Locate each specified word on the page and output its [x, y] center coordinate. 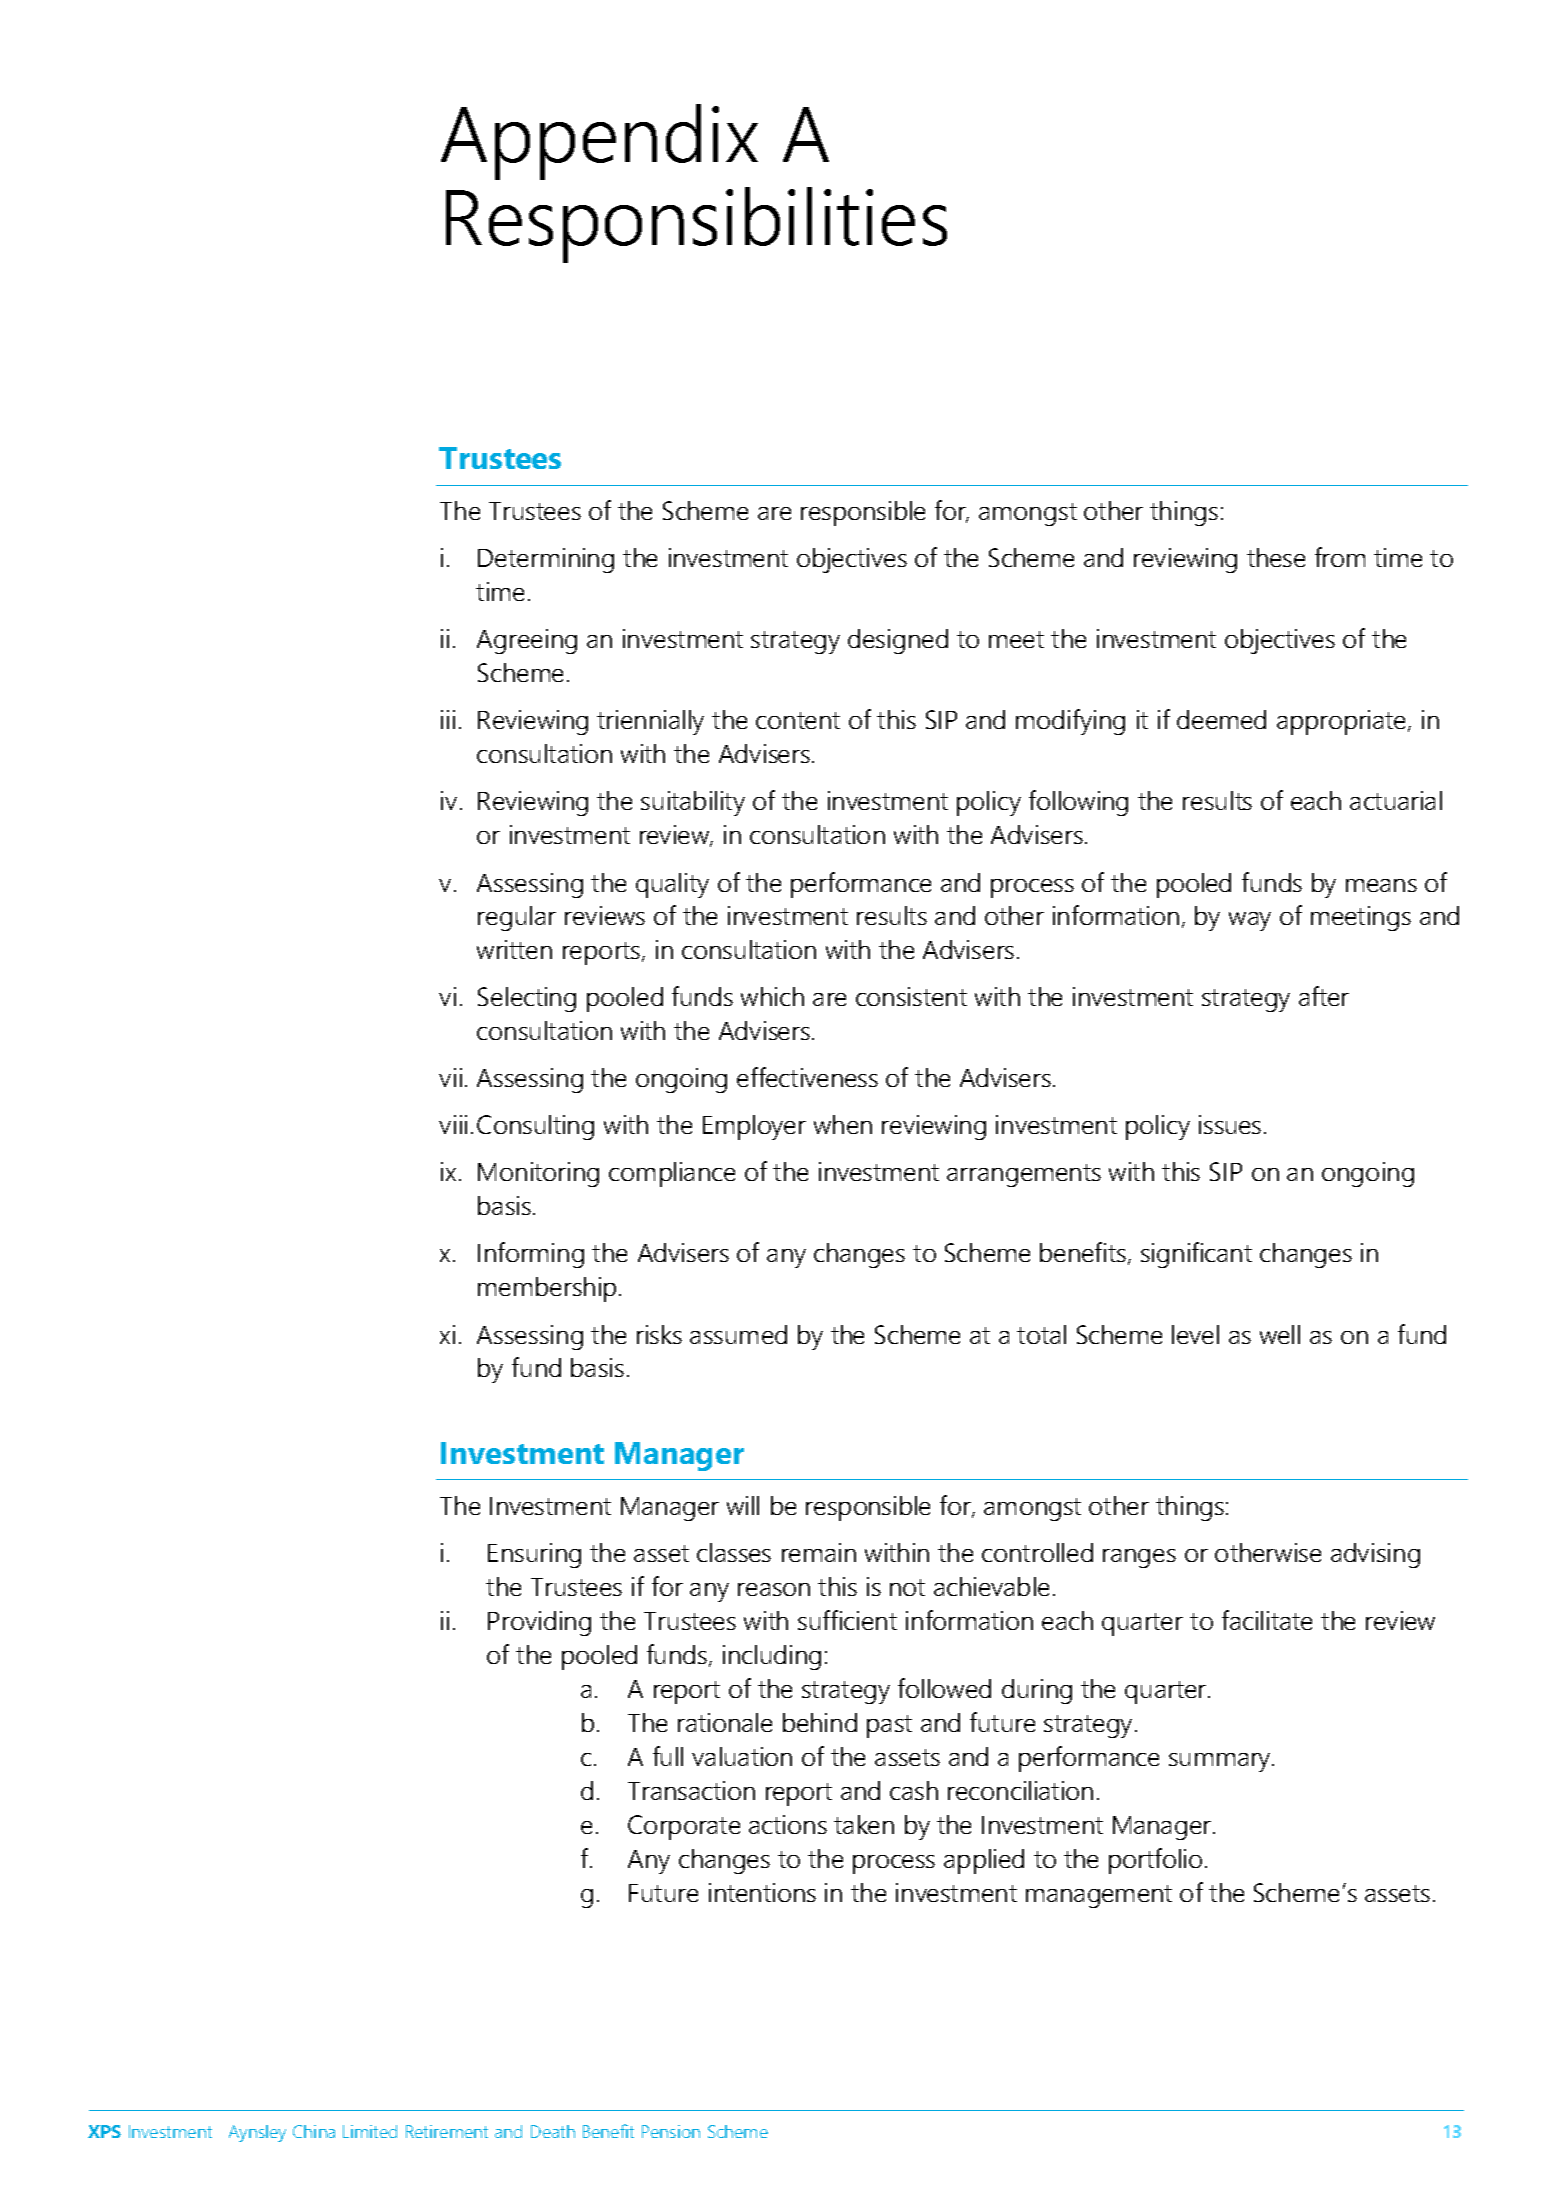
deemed [1221, 719]
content [798, 720]
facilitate [1267, 1620]
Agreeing [527, 641]
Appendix [599, 142]
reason [774, 1589]
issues [1230, 1124]
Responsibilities [696, 225]
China [314, 2131]
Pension [671, 2131]
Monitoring [538, 1174]
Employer [754, 1127]
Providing [539, 1623]
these [1276, 557]
